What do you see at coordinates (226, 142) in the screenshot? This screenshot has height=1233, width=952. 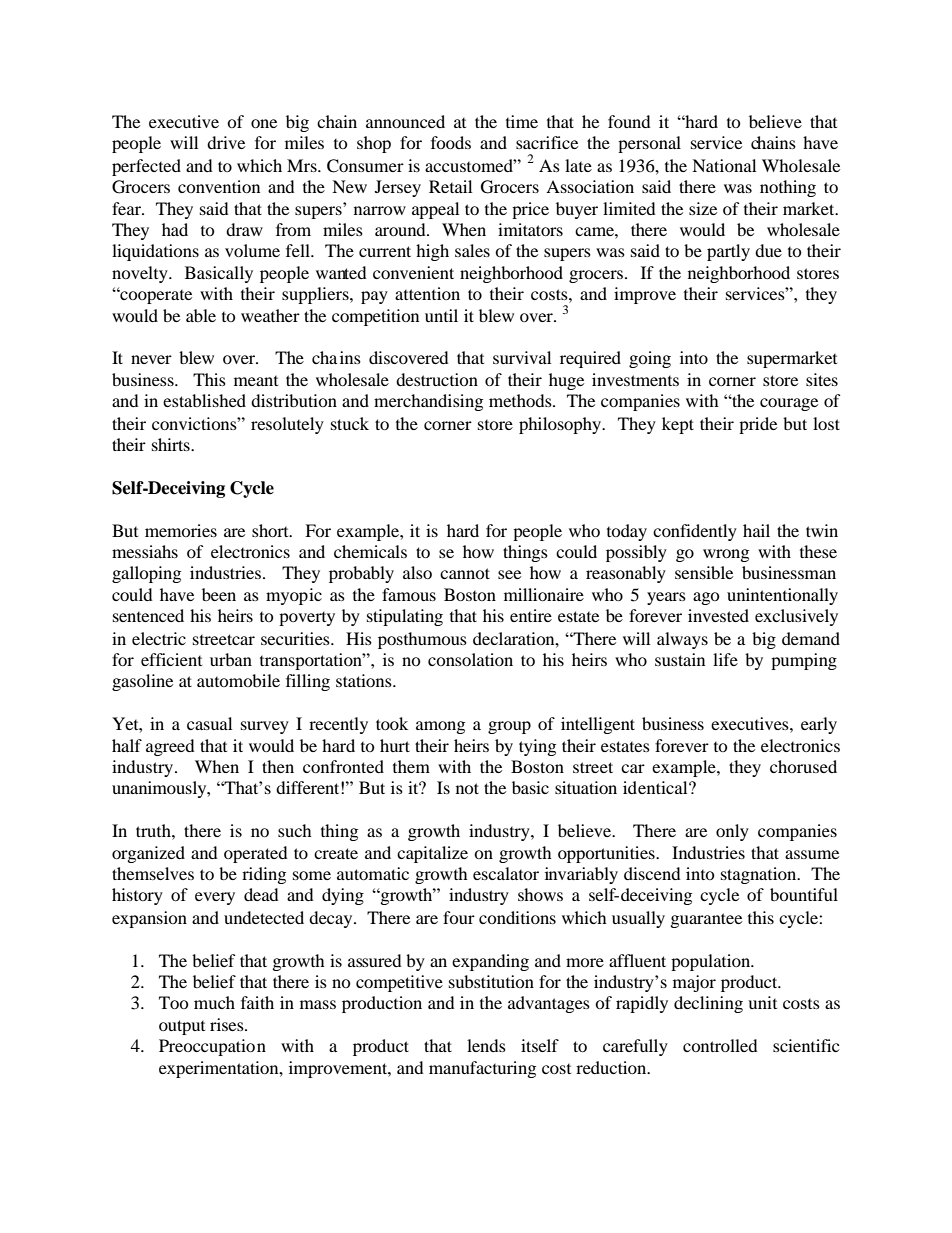 I see `drive` at bounding box center [226, 142].
